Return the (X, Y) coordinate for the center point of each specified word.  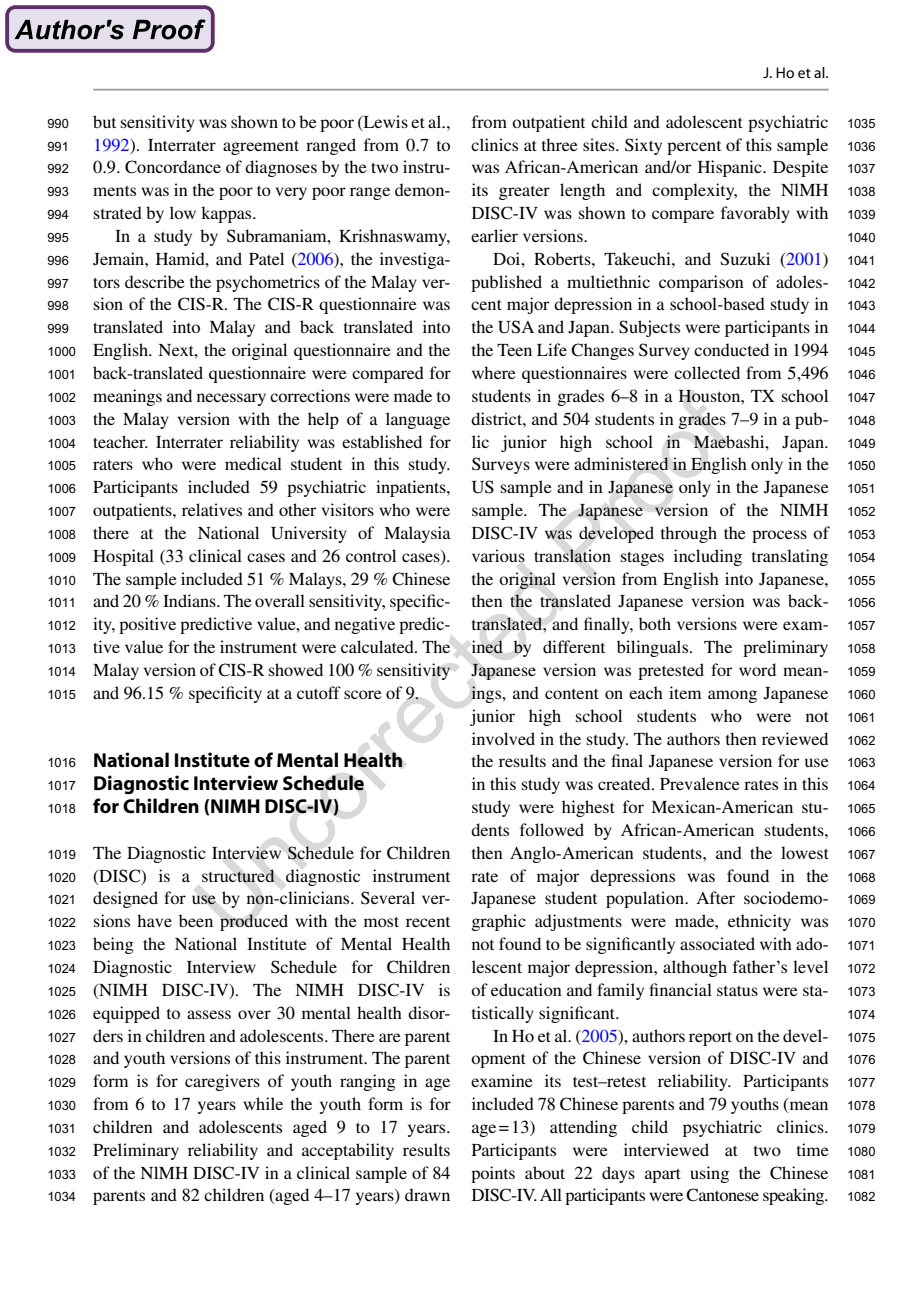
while (263, 1103)
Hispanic (731, 168)
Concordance (173, 167)
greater (524, 193)
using (710, 1174)
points (493, 1174)
